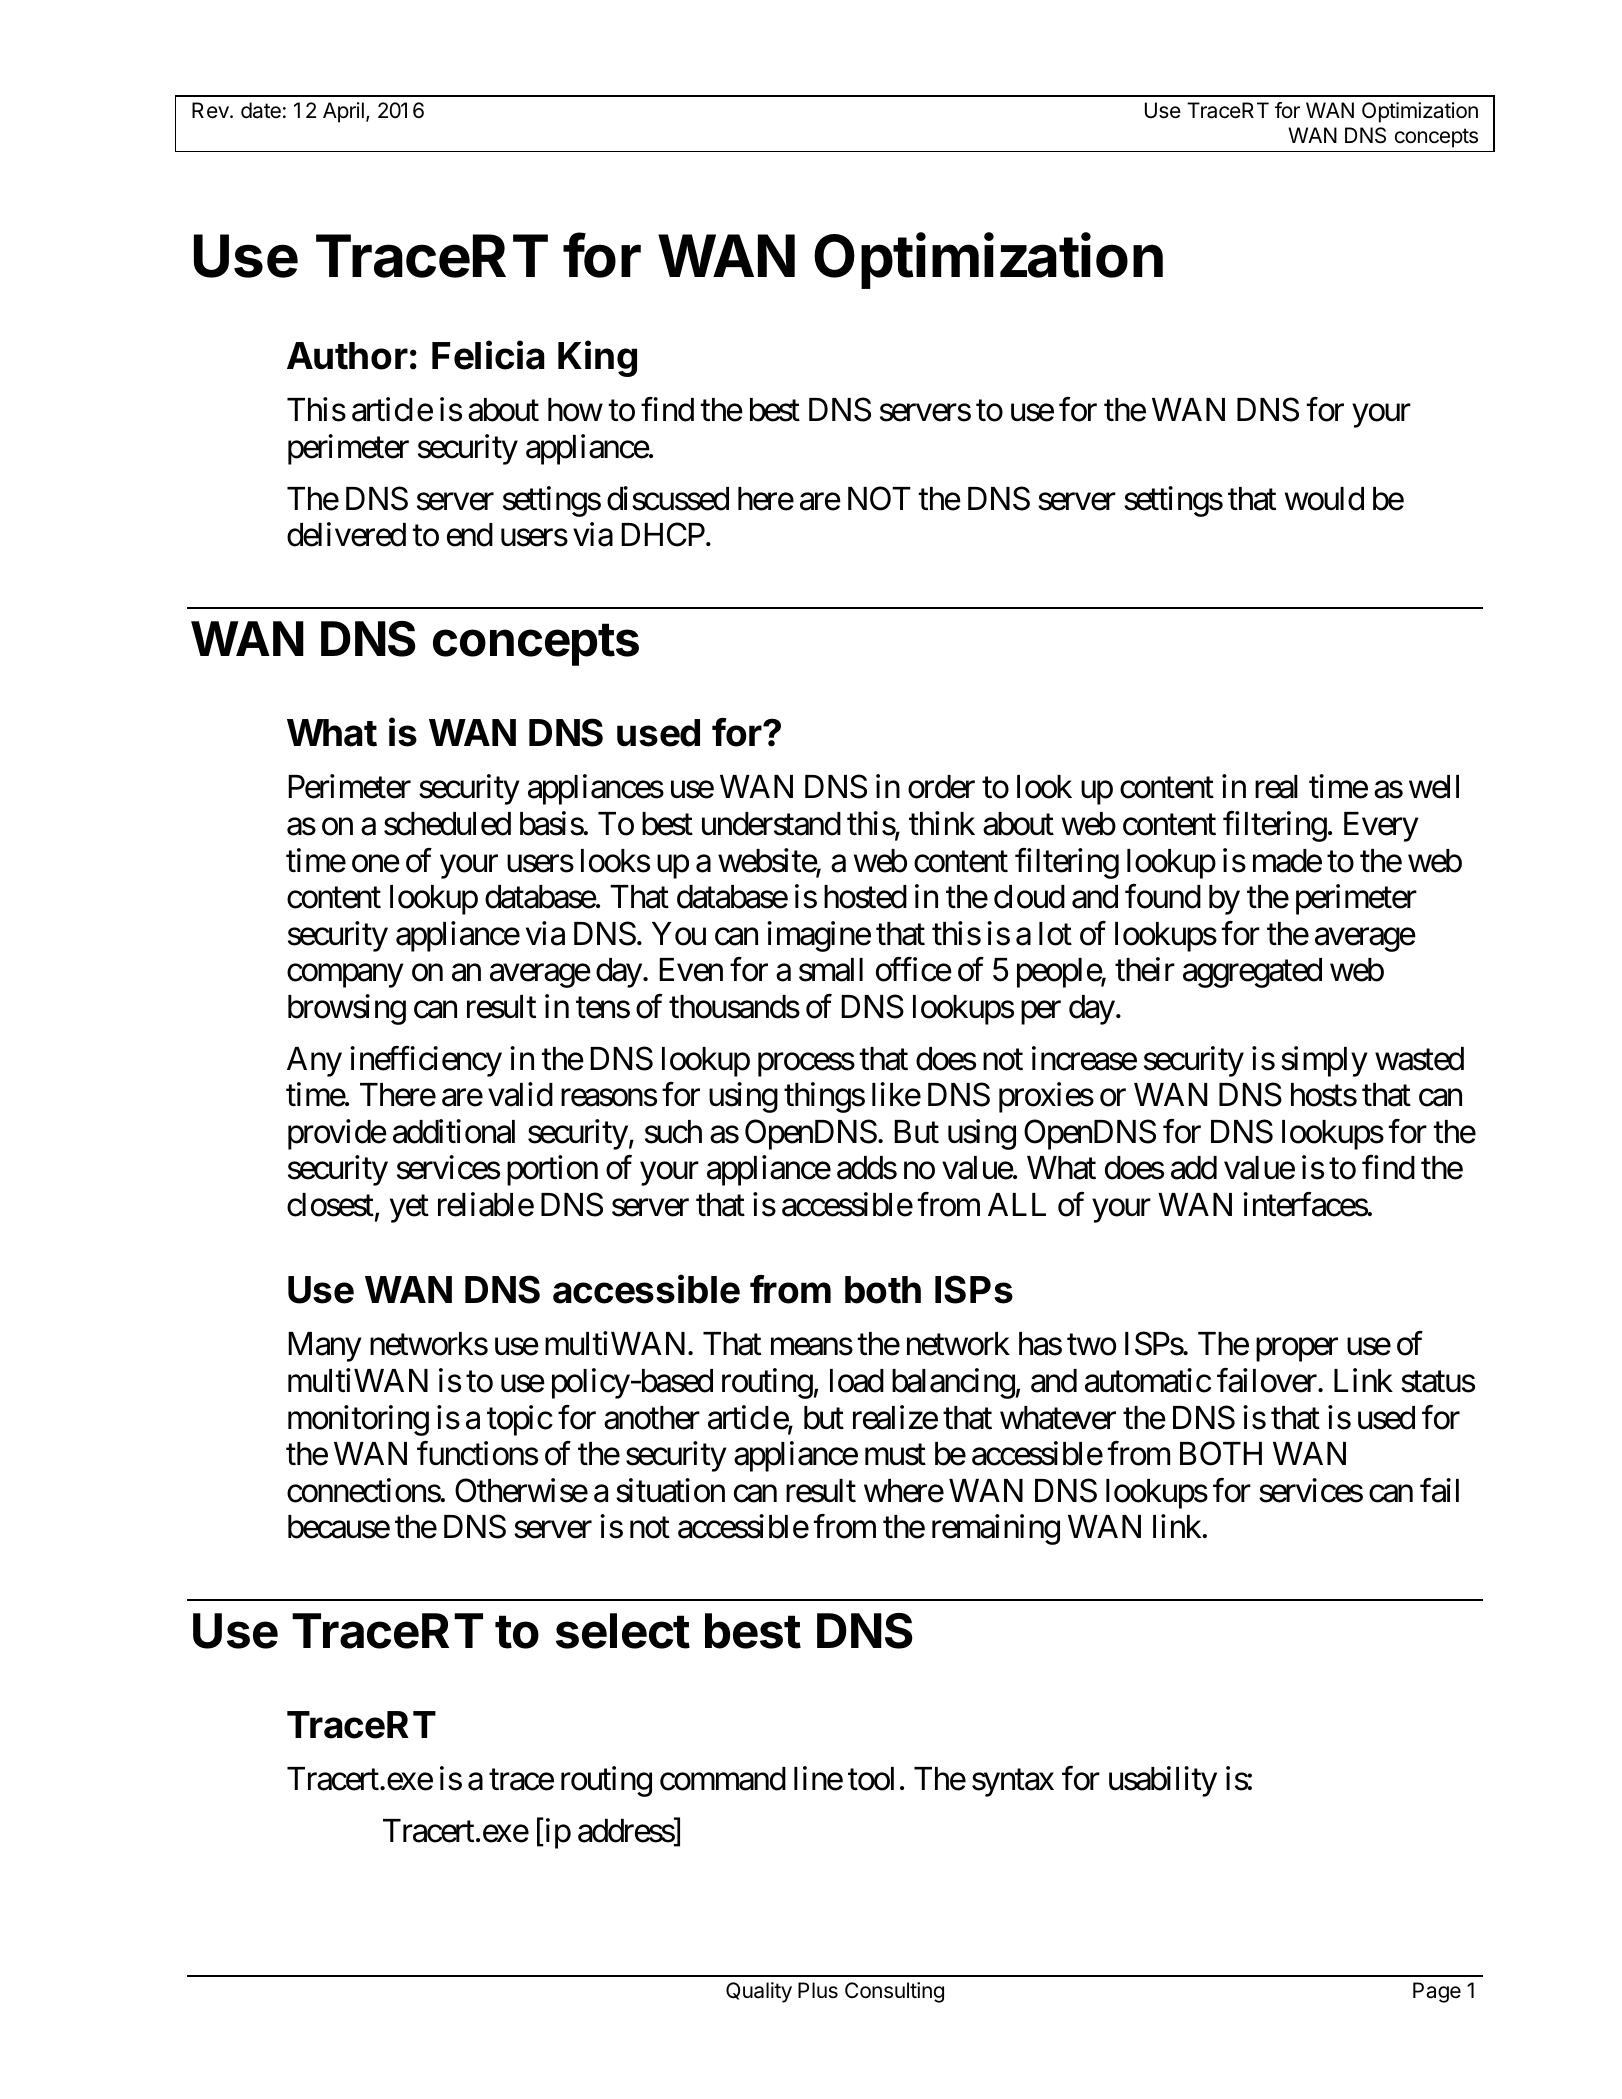 This screenshot has height=2099, width=1622. Describe the element at coordinates (1381, 827) in the screenshot. I see `Every` at that location.
